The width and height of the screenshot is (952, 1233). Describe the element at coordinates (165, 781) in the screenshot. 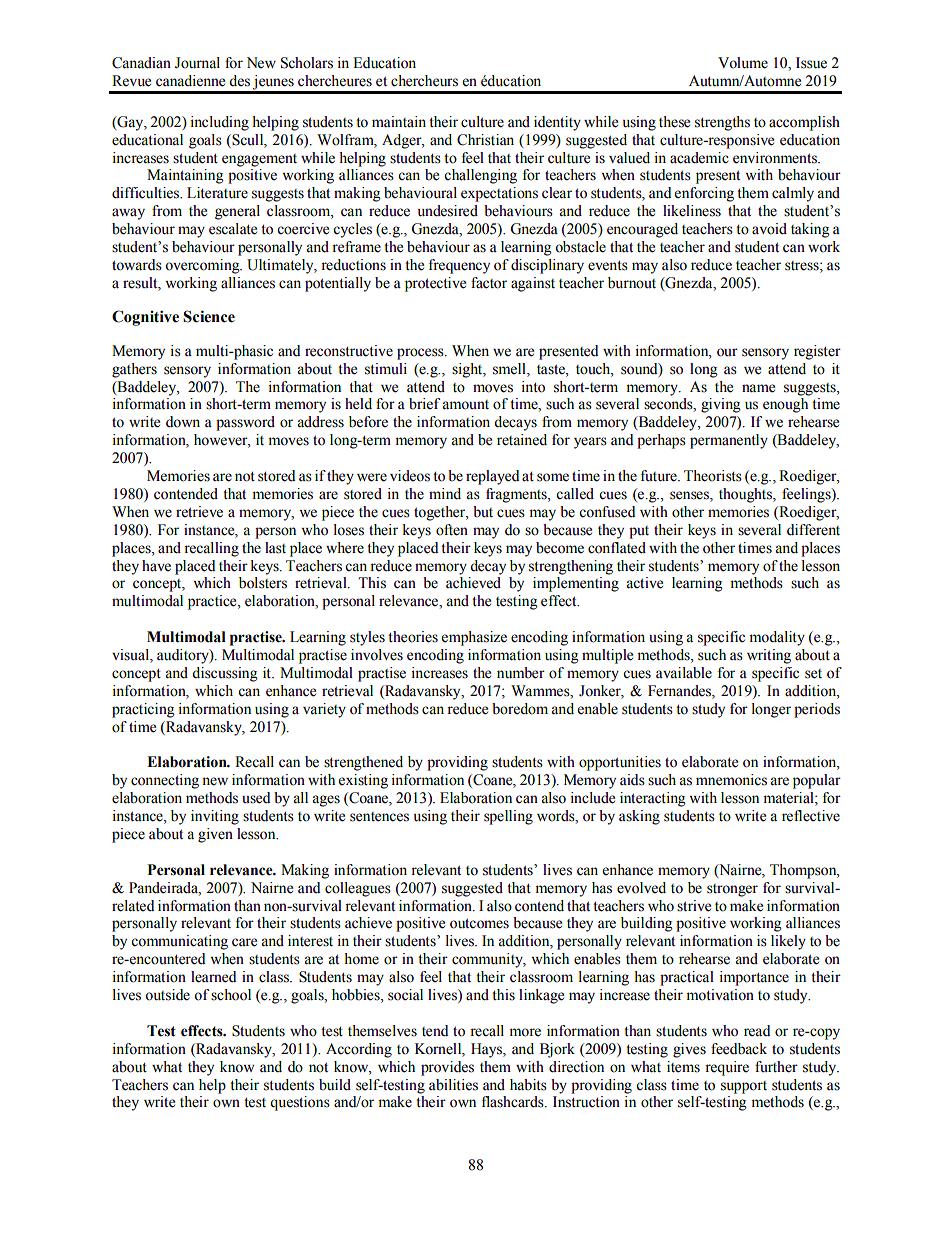

I see `connecting` at that location.
